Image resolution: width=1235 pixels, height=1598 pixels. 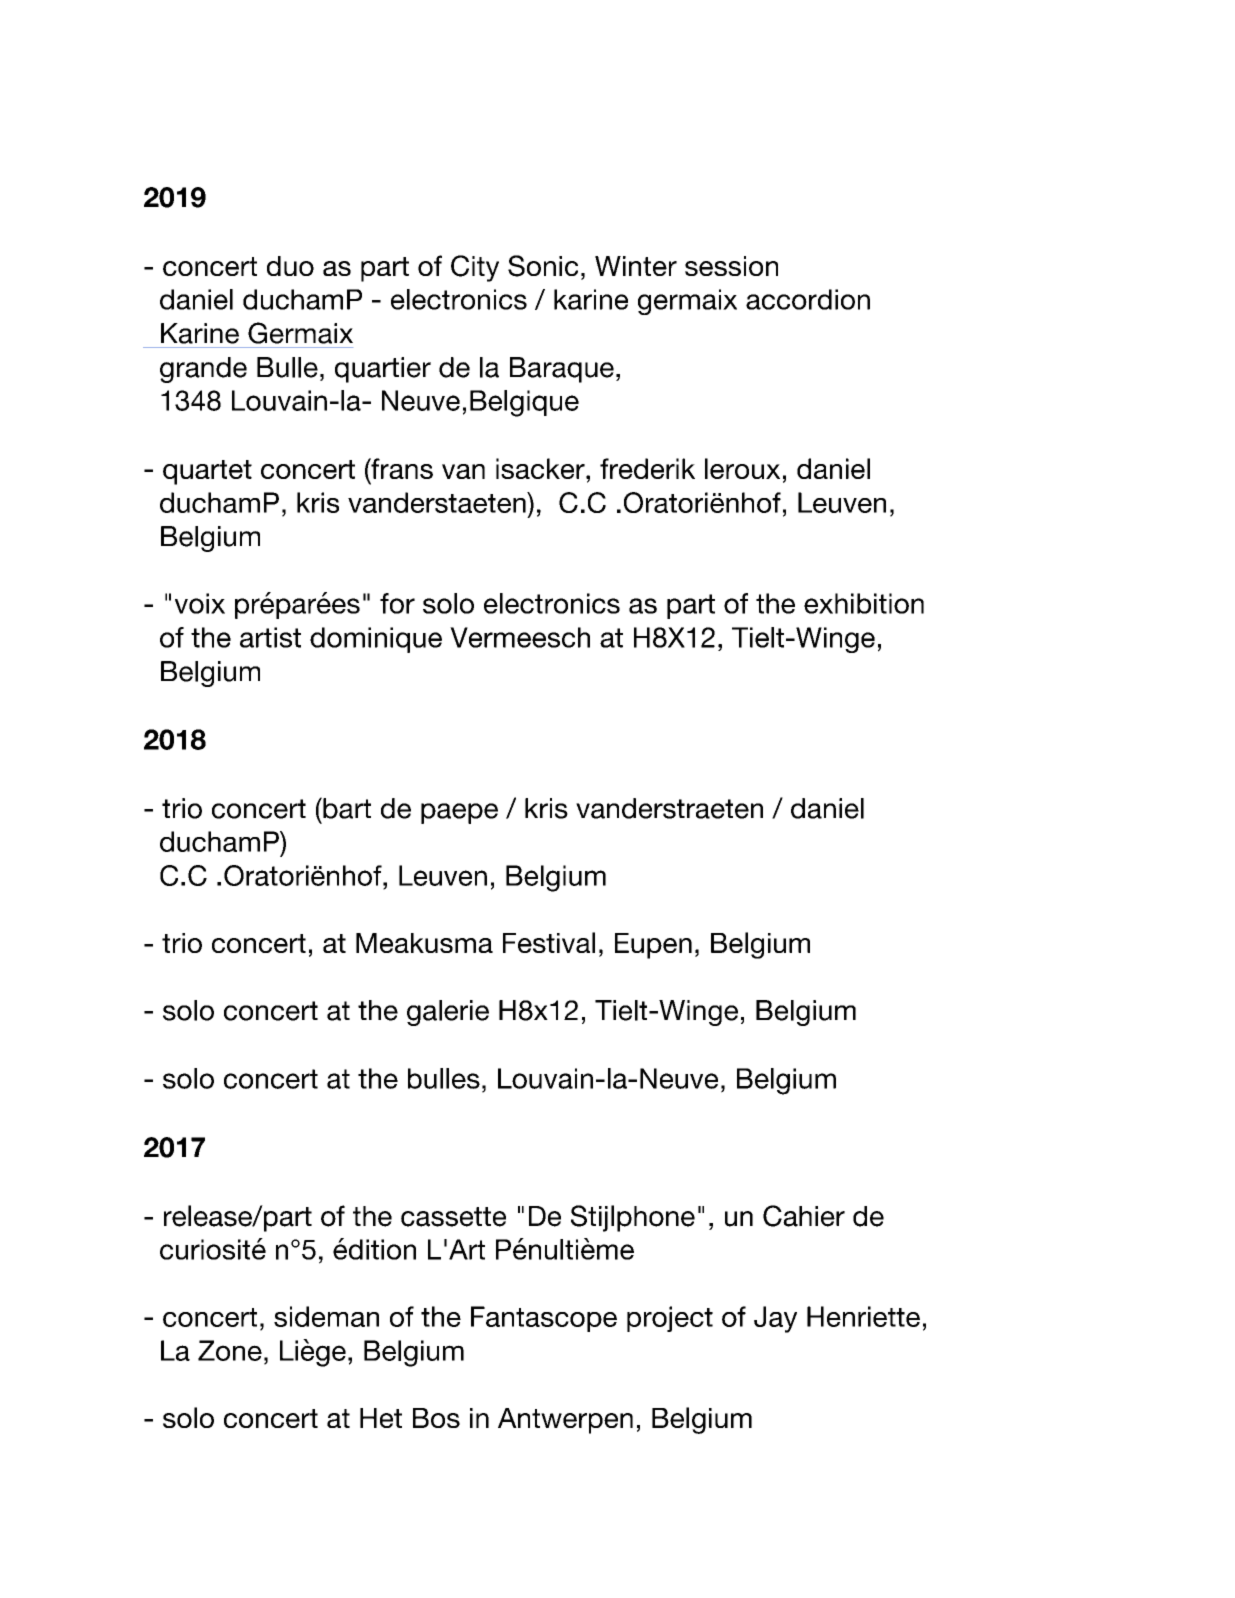 What do you see at coordinates (543, 266) in the screenshot?
I see `Sonic` at bounding box center [543, 266].
